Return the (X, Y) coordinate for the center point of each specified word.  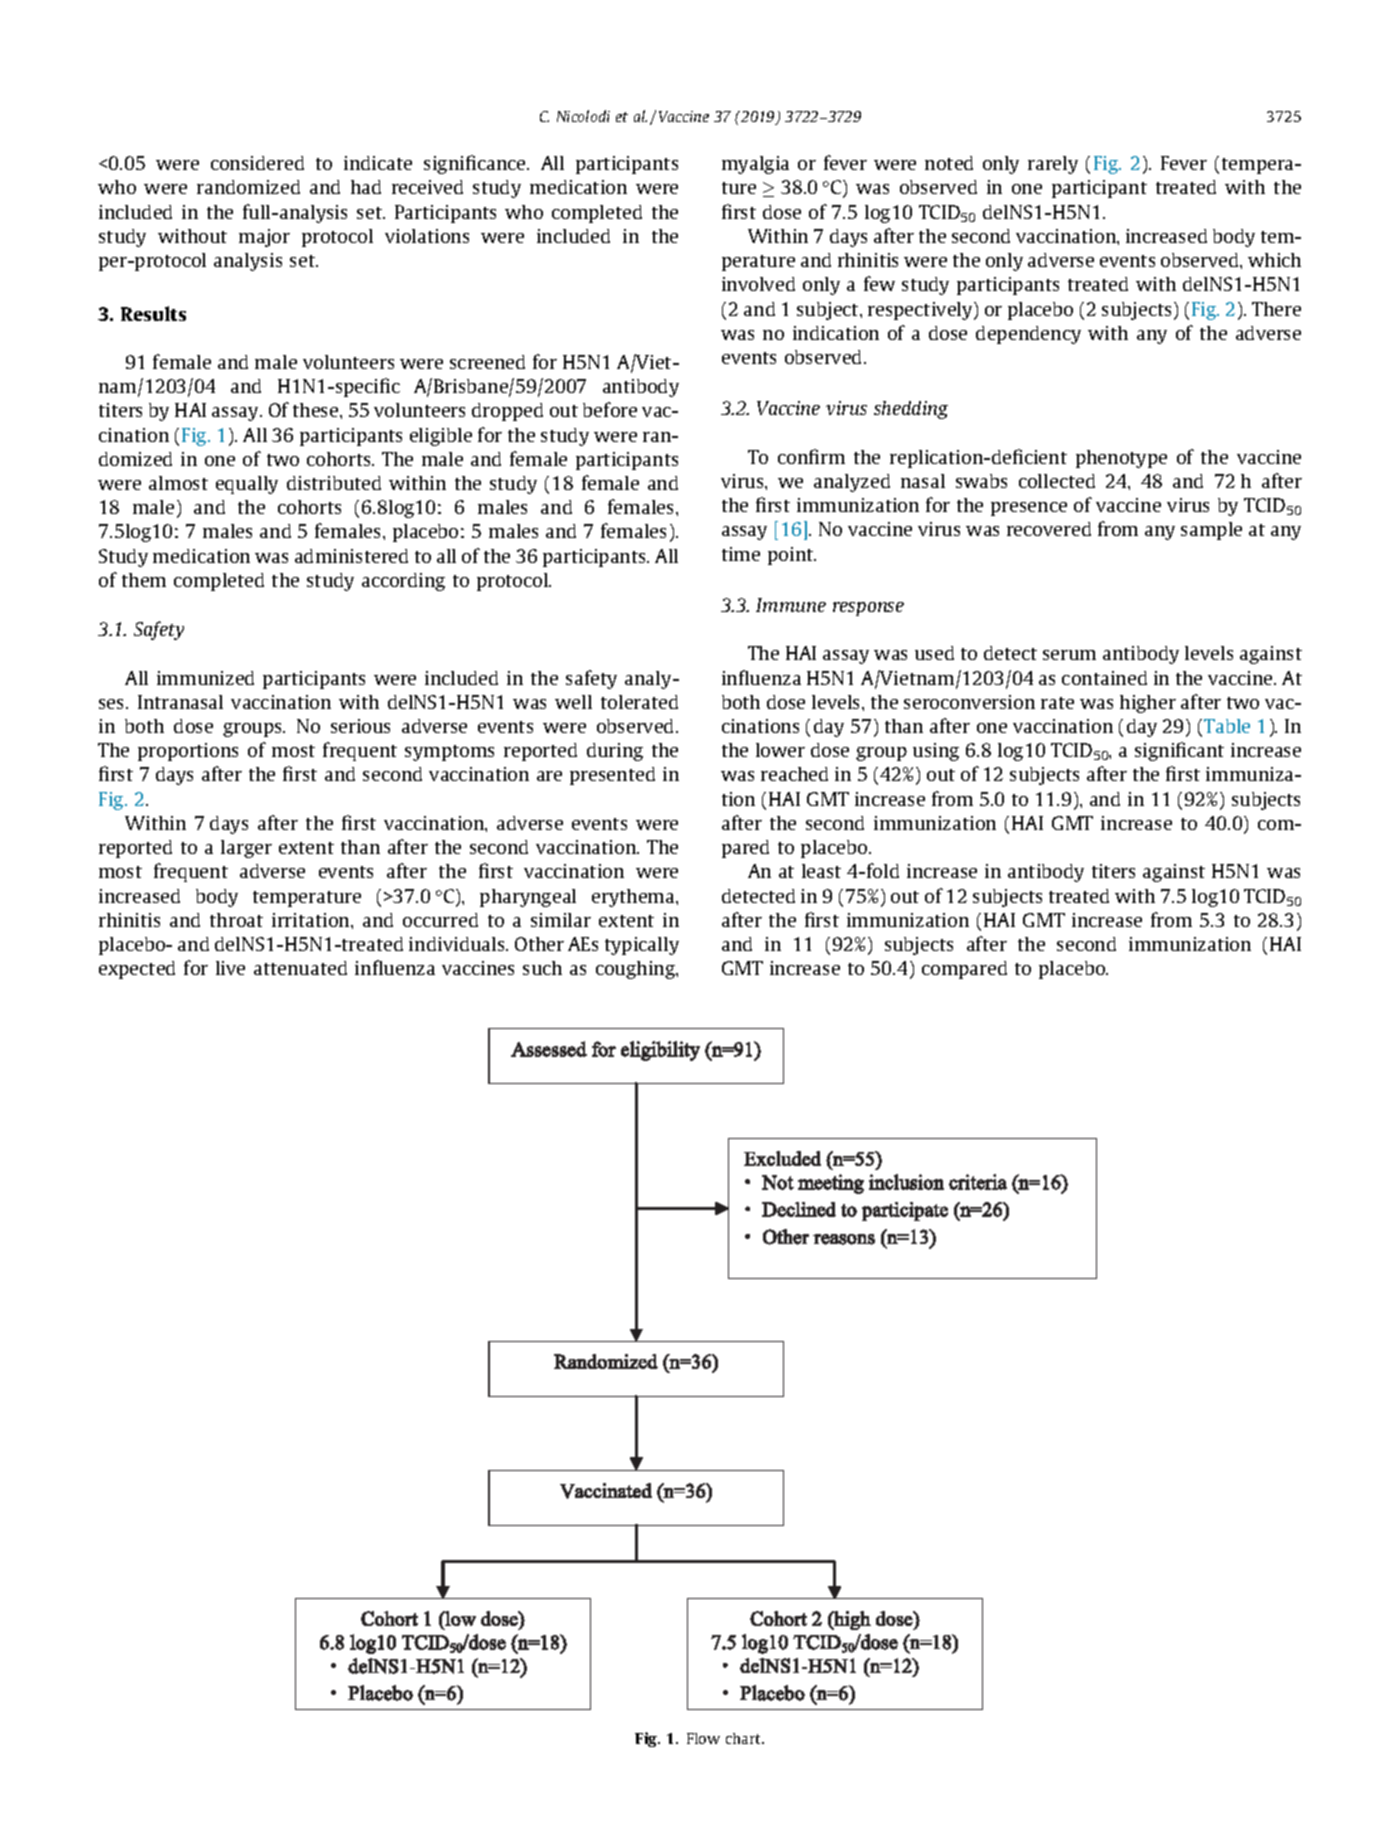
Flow (703, 1738)
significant (1179, 751)
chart (745, 1738)
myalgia (755, 165)
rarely (1053, 165)
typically (642, 946)
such (542, 968)
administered (351, 556)
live (230, 968)
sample (1211, 531)
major (264, 238)
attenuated (300, 968)
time (741, 554)
